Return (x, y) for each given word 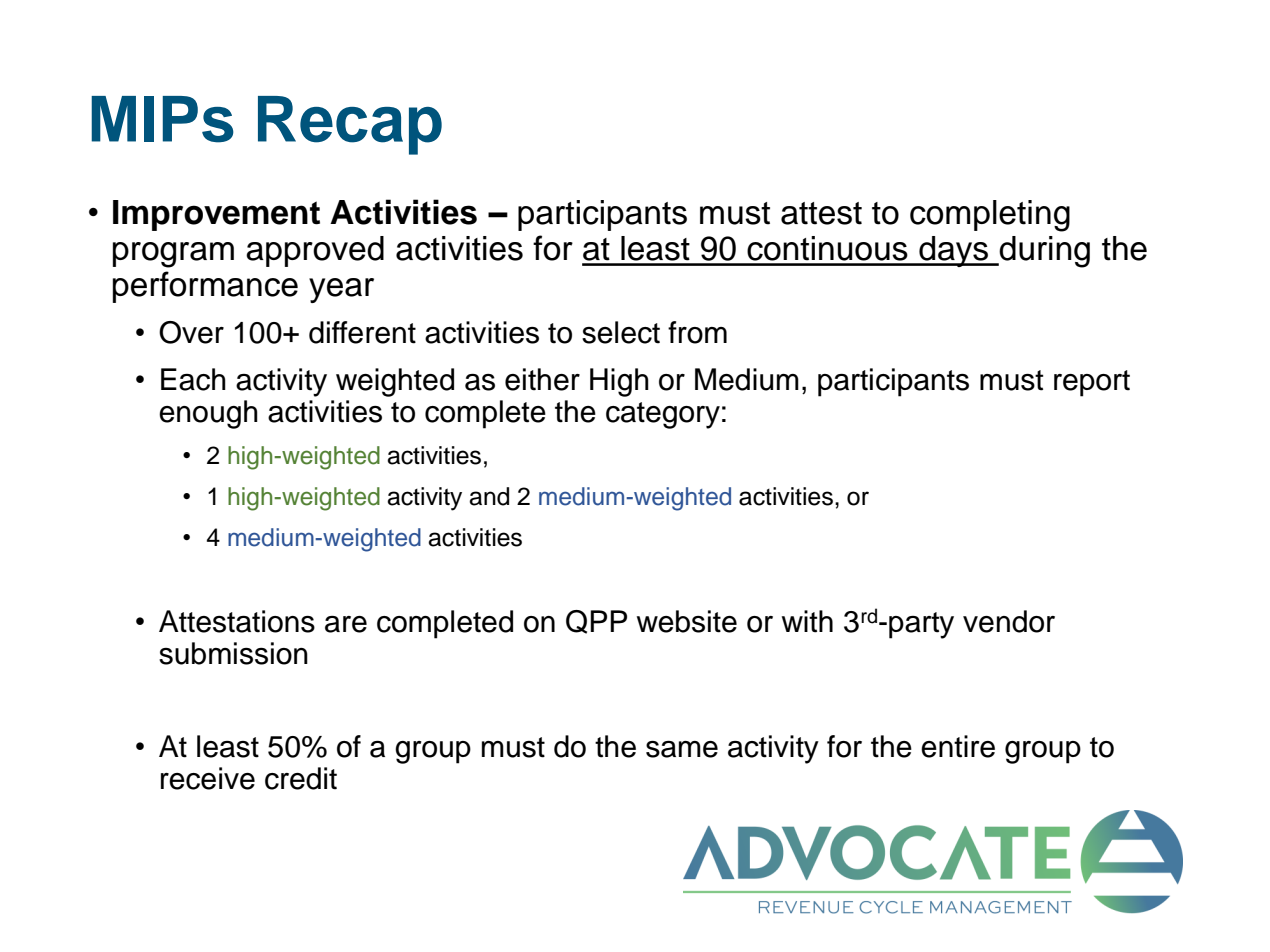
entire (958, 746)
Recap (350, 125)
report (1092, 383)
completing (990, 216)
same (682, 749)
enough (208, 414)
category (663, 415)
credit (301, 778)
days (954, 251)
